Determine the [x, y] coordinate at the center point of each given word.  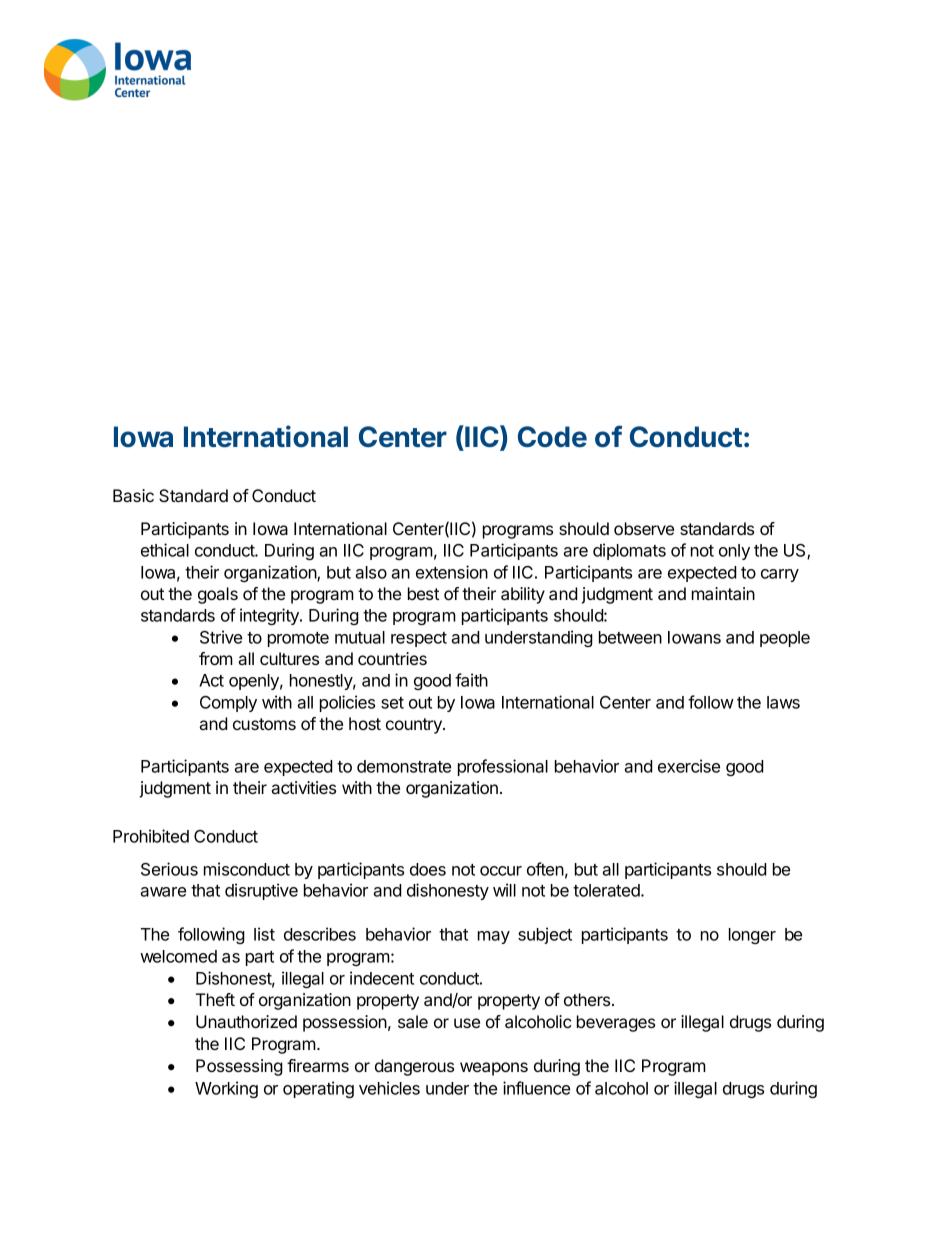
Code [552, 437]
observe [644, 528]
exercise [689, 766]
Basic [133, 495]
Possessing [239, 1067]
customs [264, 724]
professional [503, 767]
